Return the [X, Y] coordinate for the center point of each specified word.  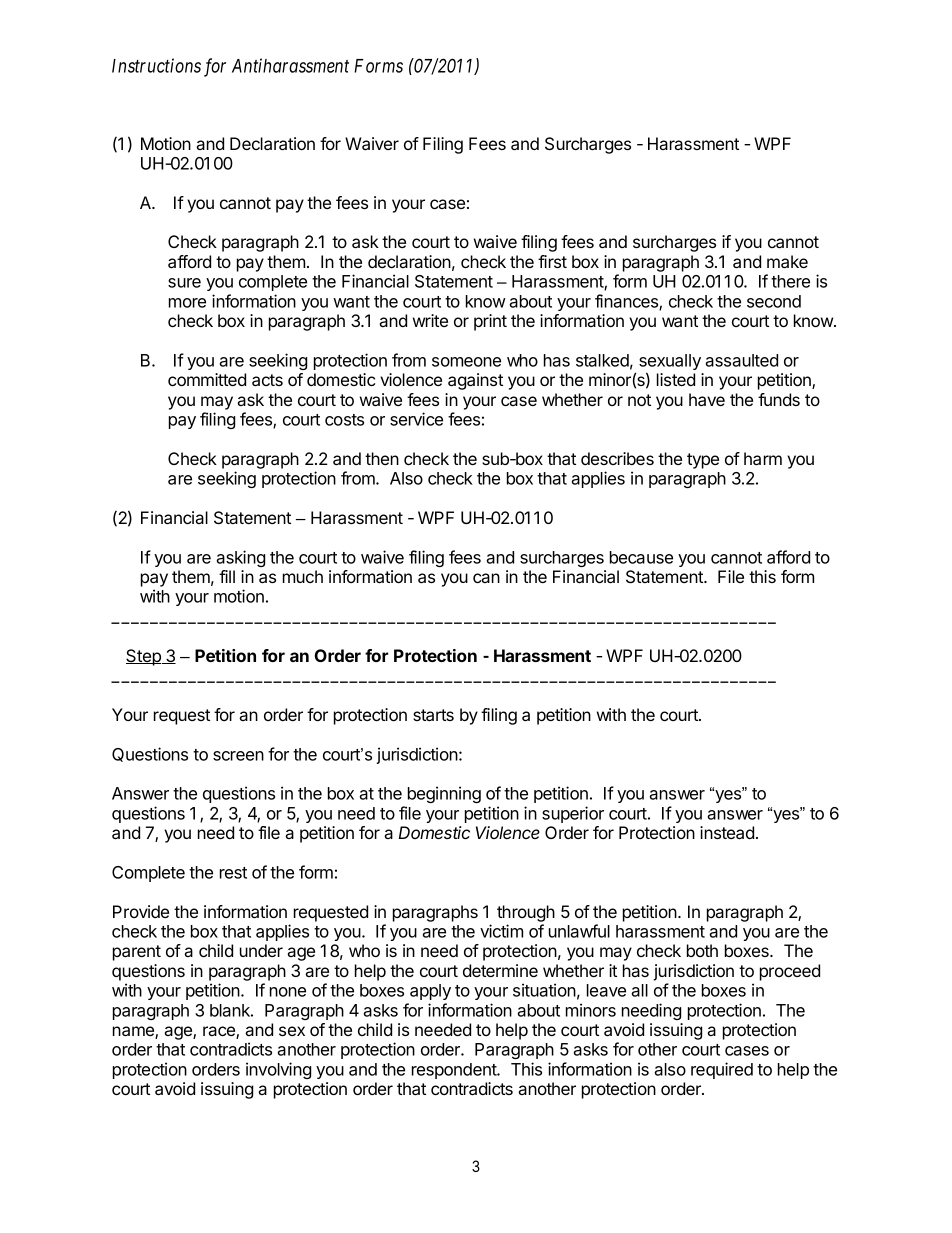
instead [727, 832]
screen [238, 756]
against [475, 381]
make [787, 261]
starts [433, 715]
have [707, 399]
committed [207, 379]
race [220, 1032]
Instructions [156, 65]
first [552, 261]
